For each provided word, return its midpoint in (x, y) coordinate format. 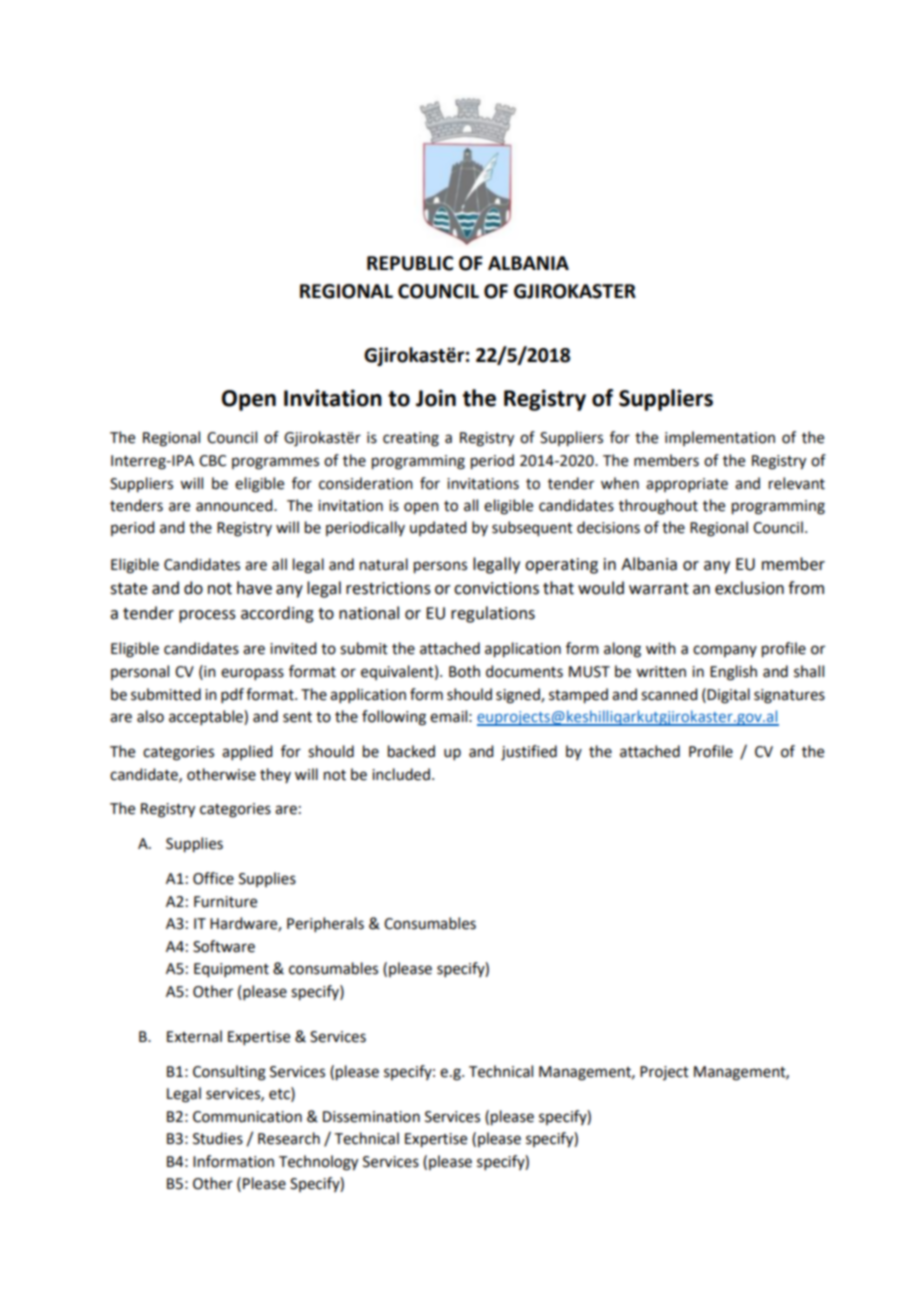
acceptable (207, 717)
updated (438, 528)
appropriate (687, 485)
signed (519, 696)
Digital (728, 696)
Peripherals (325, 924)
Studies (218, 1138)
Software (224, 946)
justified (529, 753)
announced (235, 505)
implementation (720, 438)
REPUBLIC (410, 263)
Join (436, 398)
